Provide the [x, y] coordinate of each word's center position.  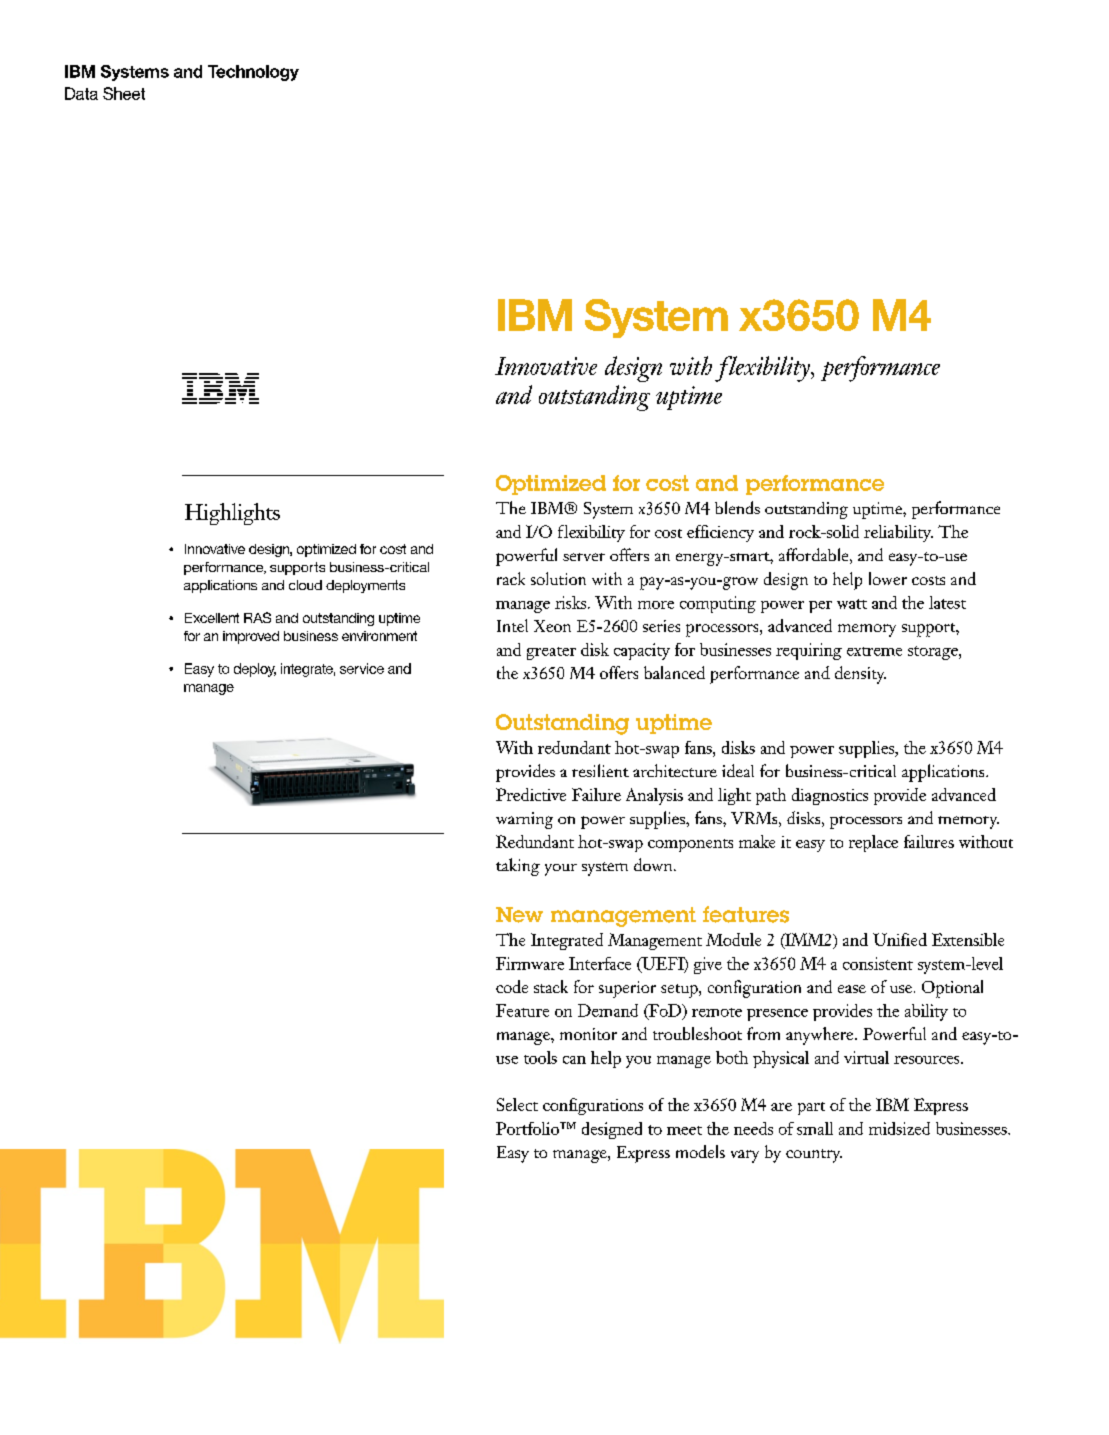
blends [737, 507]
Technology [253, 73]
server [584, 557]
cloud [305, 585]
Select [517, 1104]
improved [251, 637]
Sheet [124, 93]
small [815, 1128]
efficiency [720, 533]
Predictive [531, 794]
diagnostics [830, 796]
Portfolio [528, 1128]
